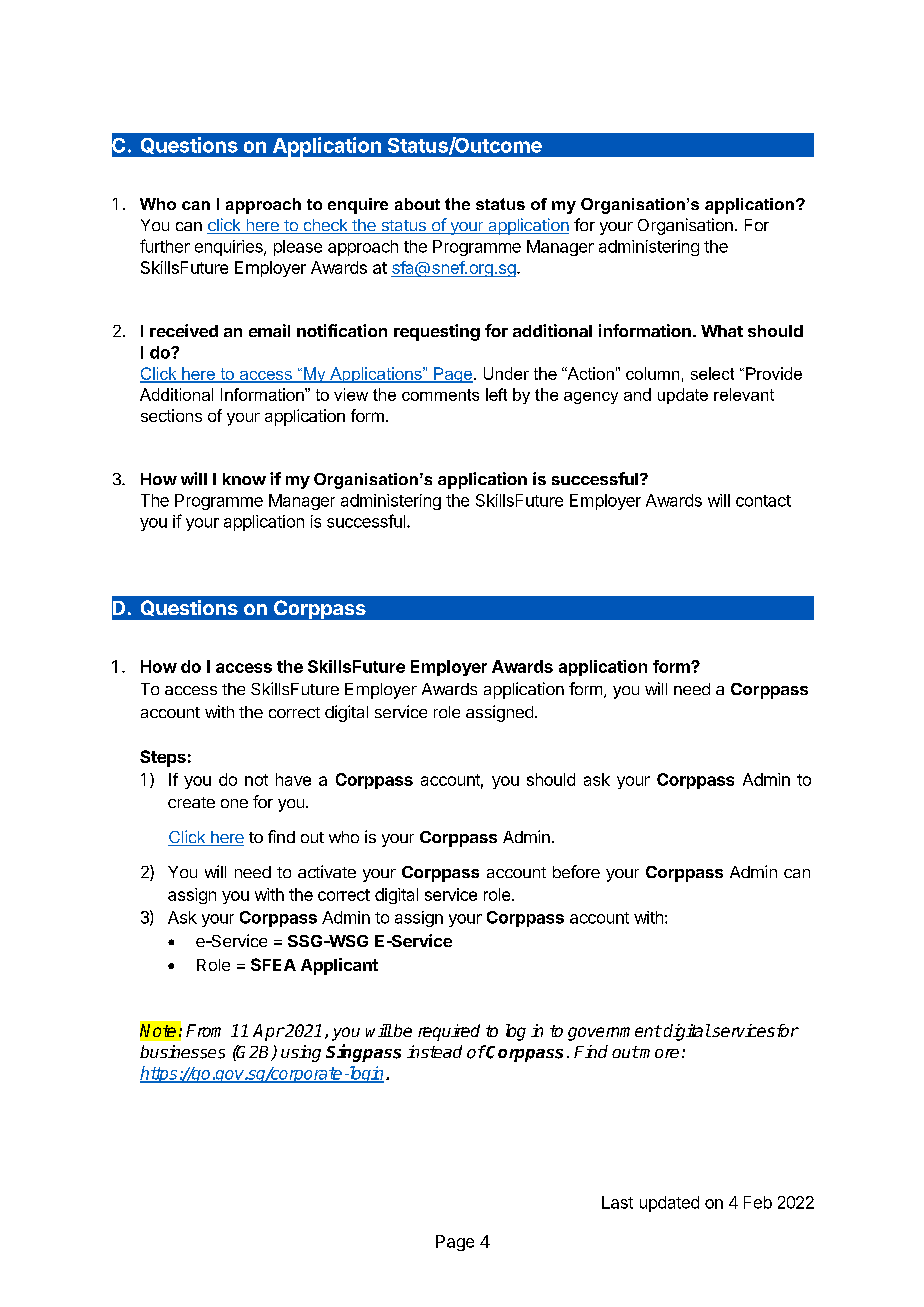 Image resolution: width=924 pixels, height=1307 pixels. What do you see at coordinates (758, 1202) in the image?
I see `Feb` at bounding box center [758, 1202].
